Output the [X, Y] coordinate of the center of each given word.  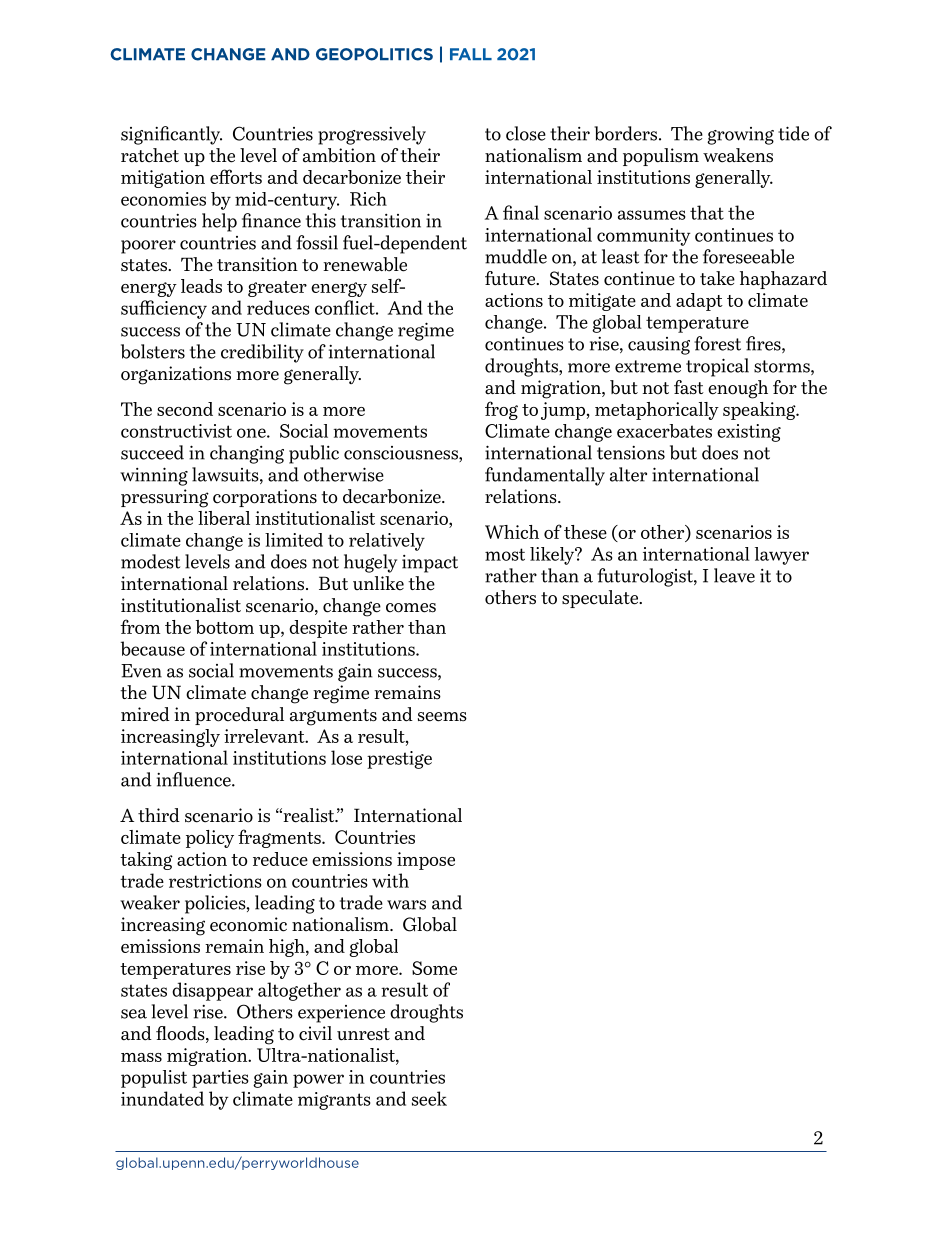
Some [434, 968]
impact [430, 564]
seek [429, 1098]
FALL [471, 54]
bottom [224, 627]
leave [734, 575]
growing [740, 136]
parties [220, 1079]
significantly [171, 135]
